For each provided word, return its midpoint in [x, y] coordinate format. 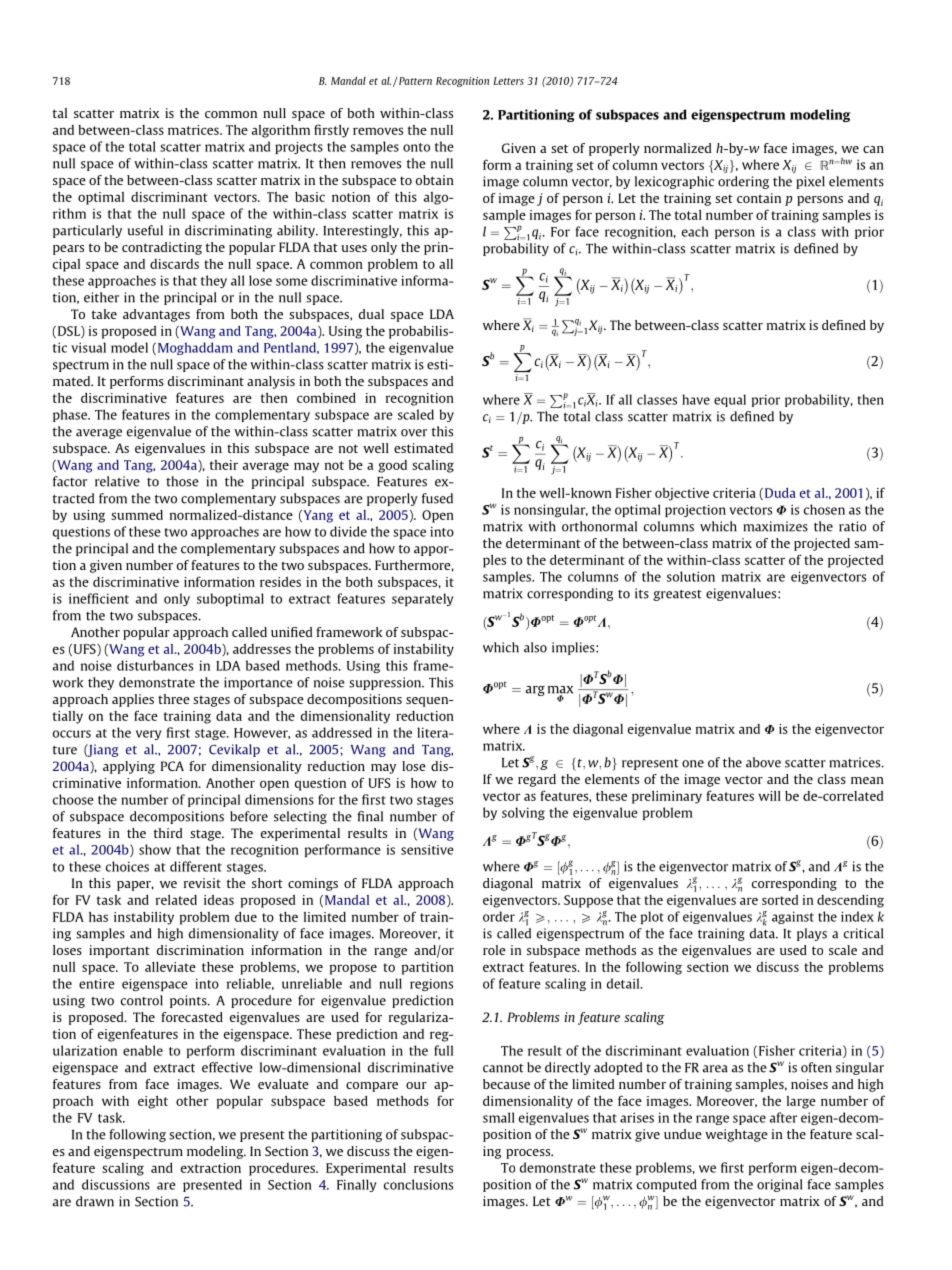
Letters [508, 81]
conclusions [418, 1184]
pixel [810, 182]
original [779, 1185]
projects [299, 148]
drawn [95, 1201]
